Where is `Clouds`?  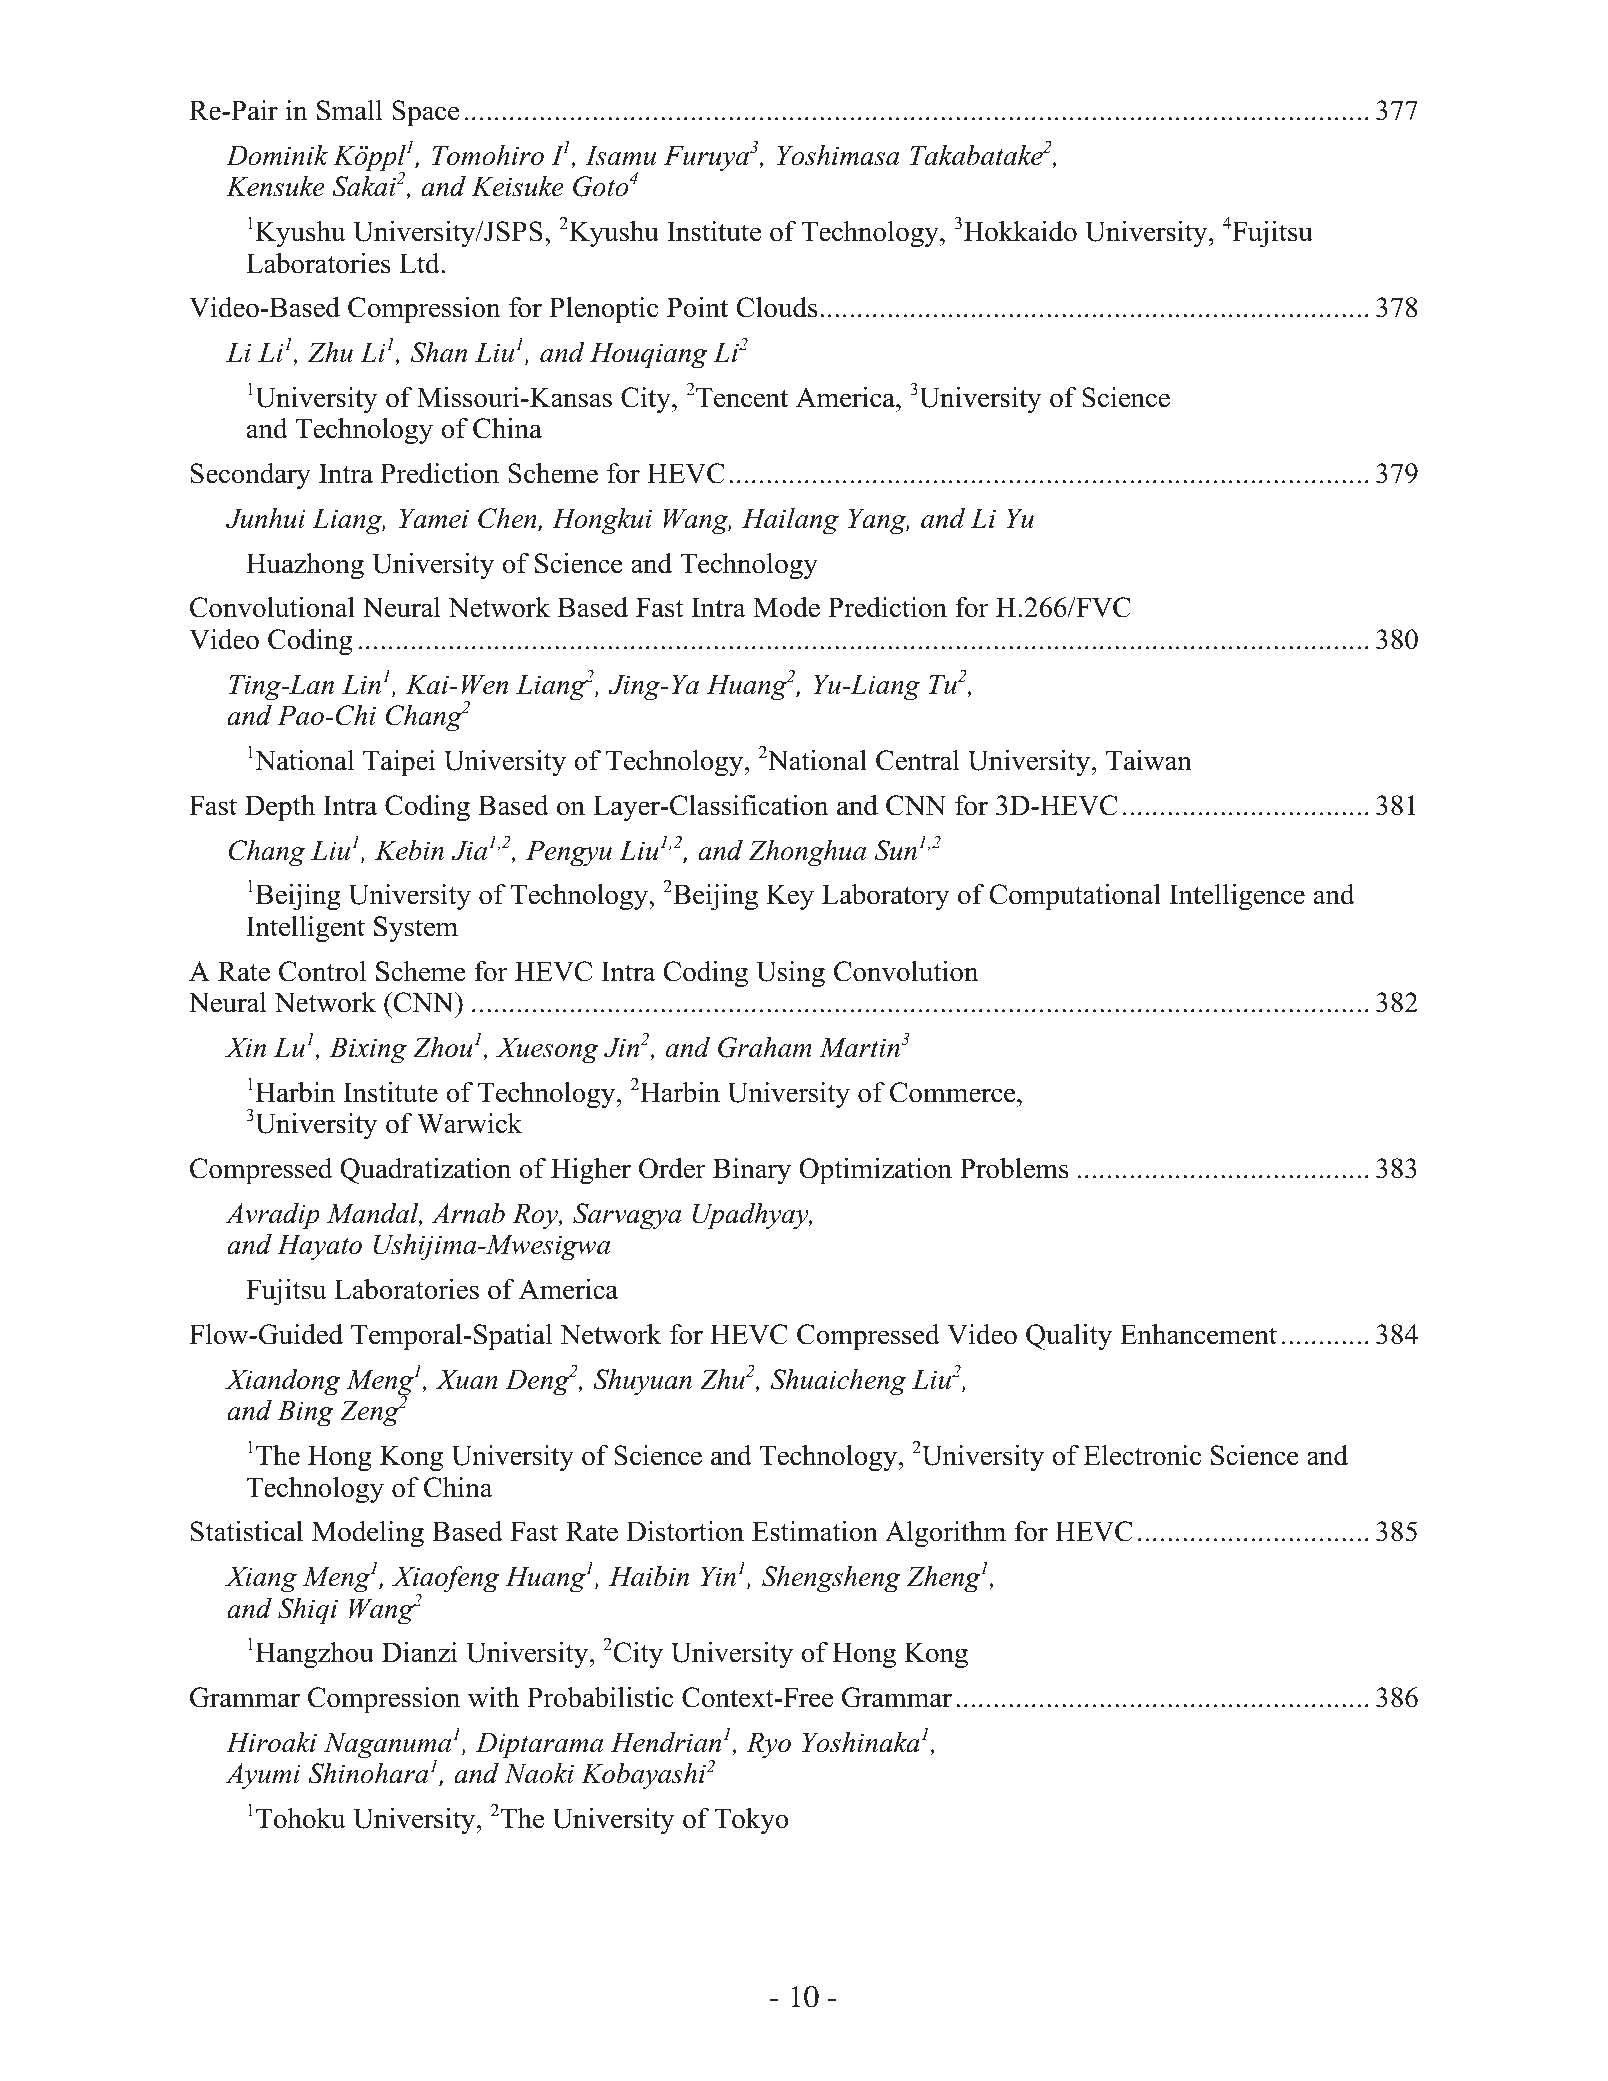
Clouds is located at coordinates (777, 307).
